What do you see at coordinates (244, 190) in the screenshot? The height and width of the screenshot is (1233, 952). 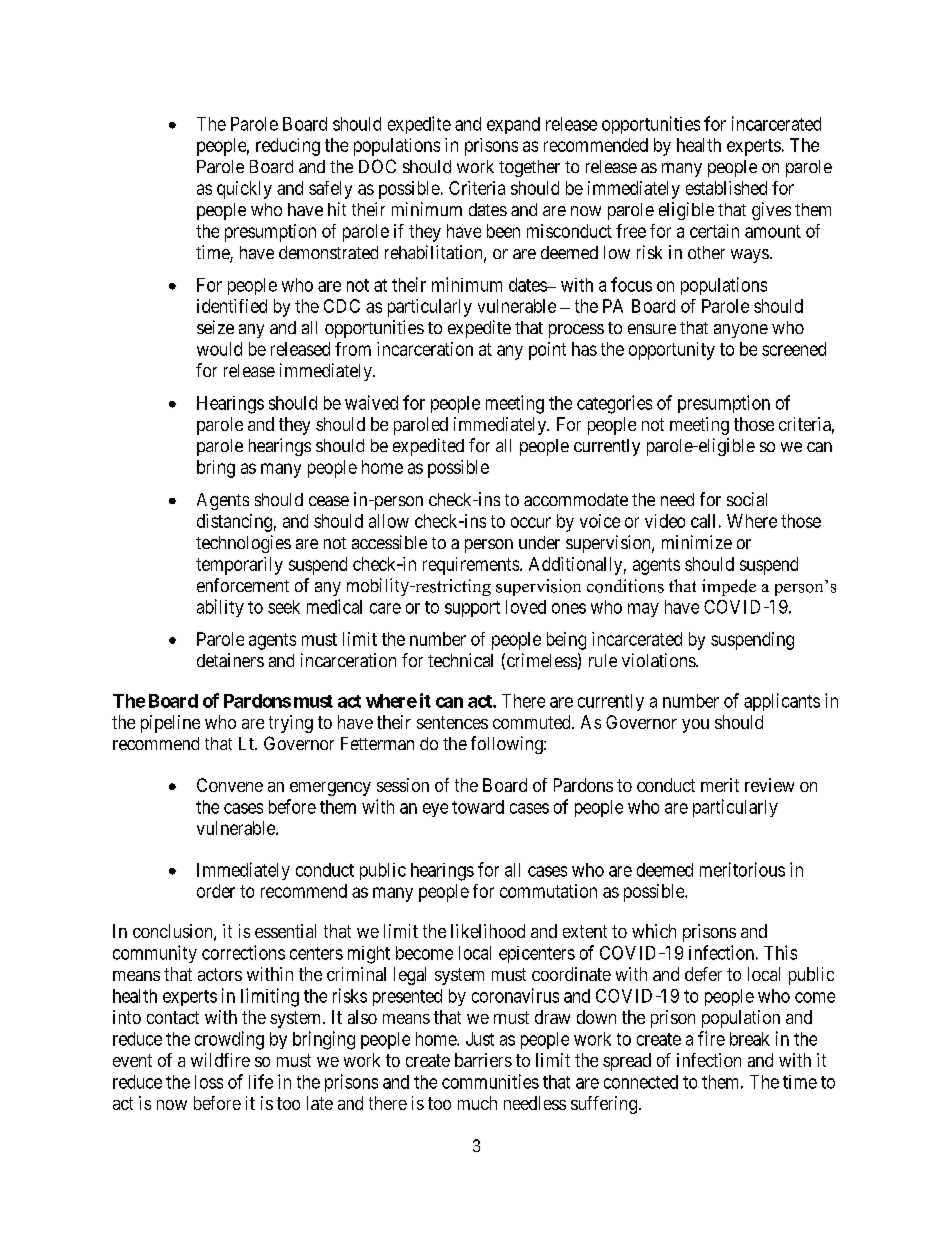 I see `quickly` at bounding box center [244, 190].
